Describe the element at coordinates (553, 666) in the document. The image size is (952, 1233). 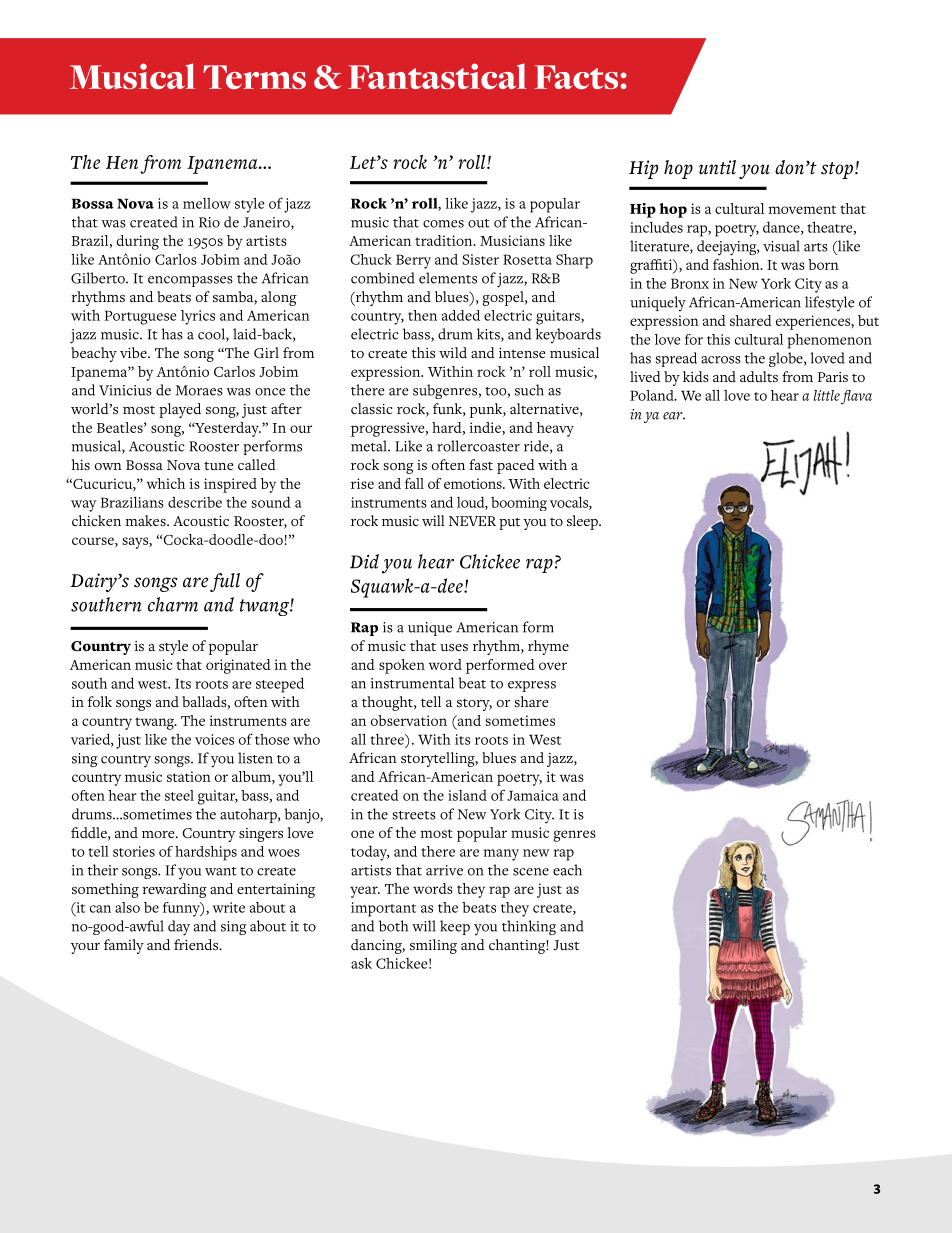
I see `over` at that location.
